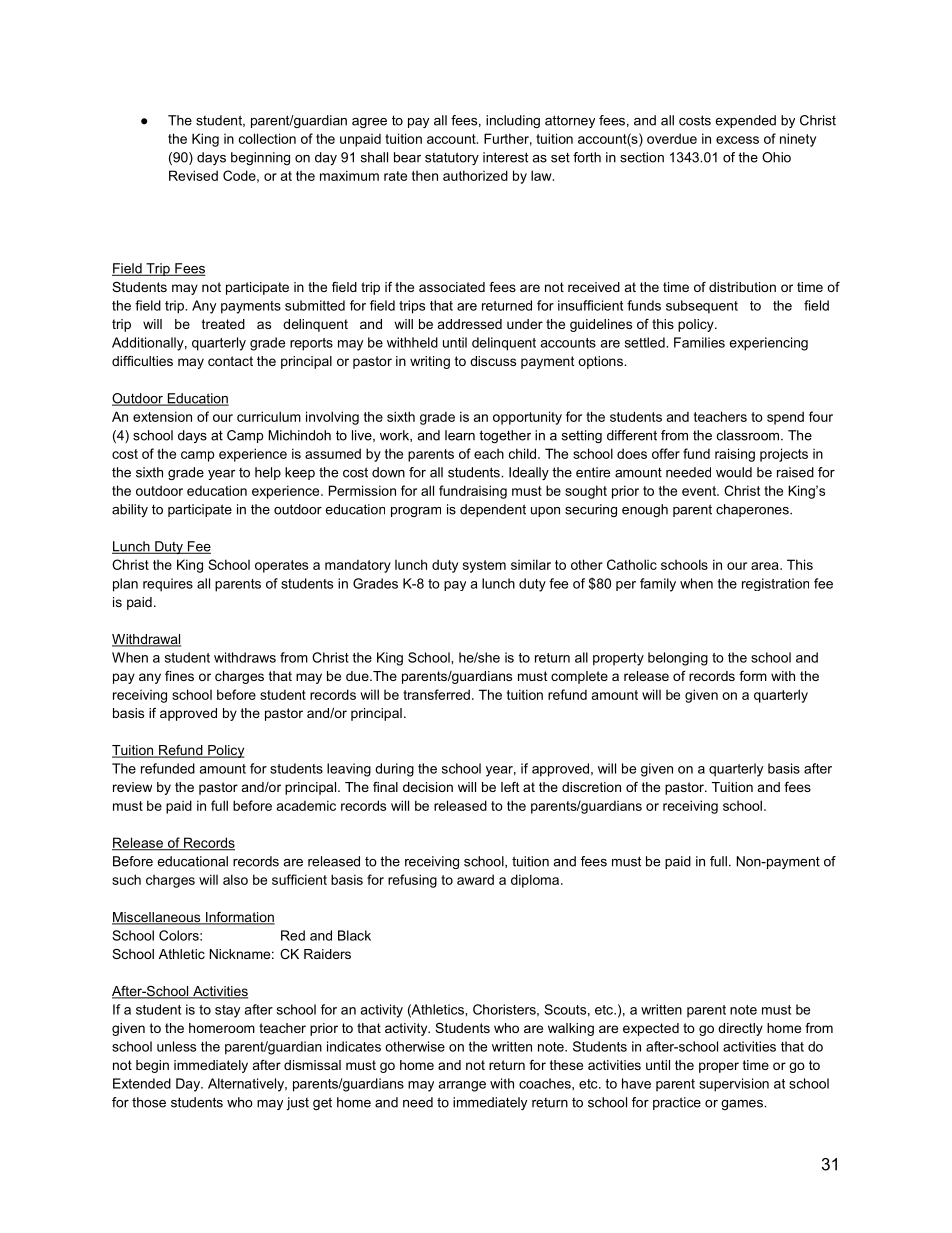 This screenshot has width=952, height=1233. What do you see at coordinates (462, 1086) in the screenshot?
I see `arrange` at bounding box center [462, 1086].
